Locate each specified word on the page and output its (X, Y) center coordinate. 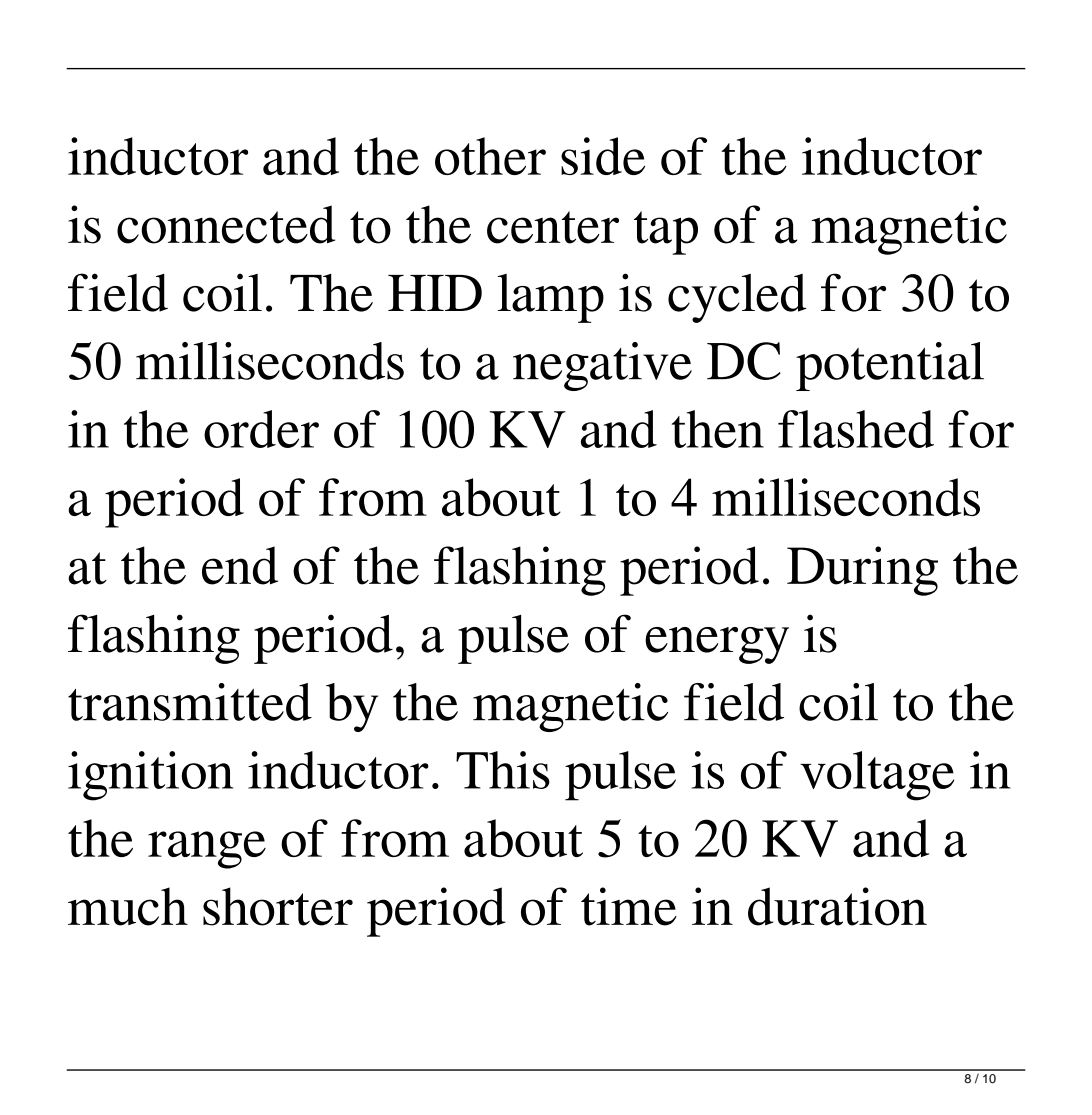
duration (837, 906)
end (240, 565)
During (862, 571)
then (718, 429)
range (207, 850)
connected (226, 224)
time (629, 906)
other (490, 156)
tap (666, 233)
